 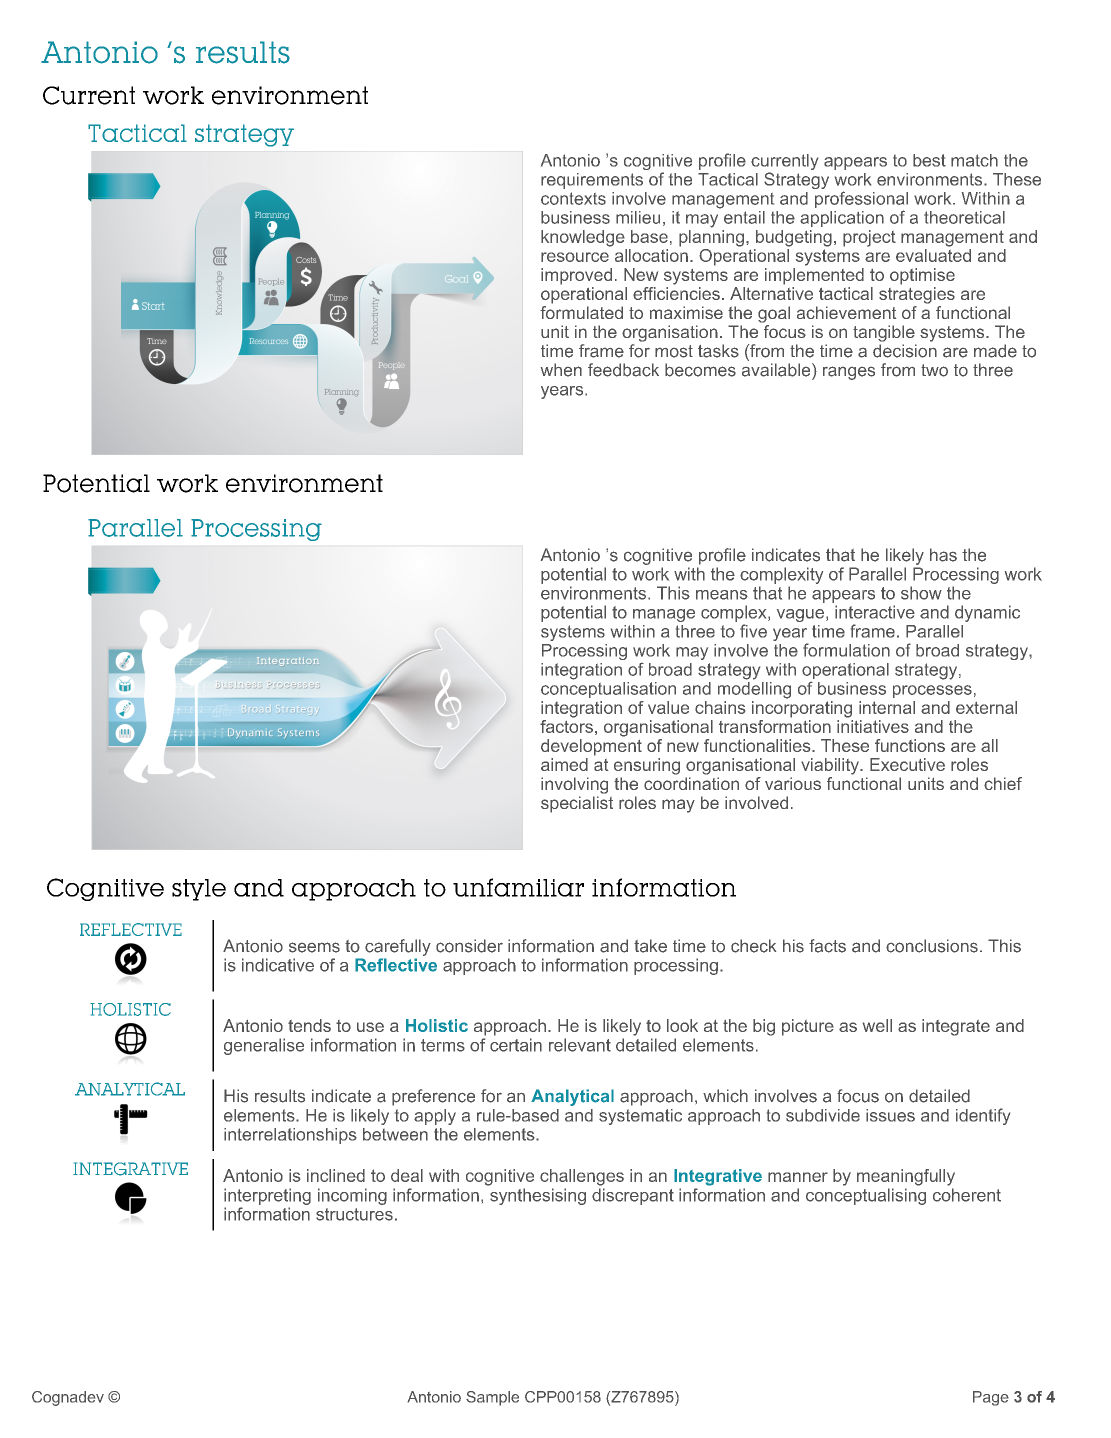 I want to click on contexts, so click(x=573, y=198).
